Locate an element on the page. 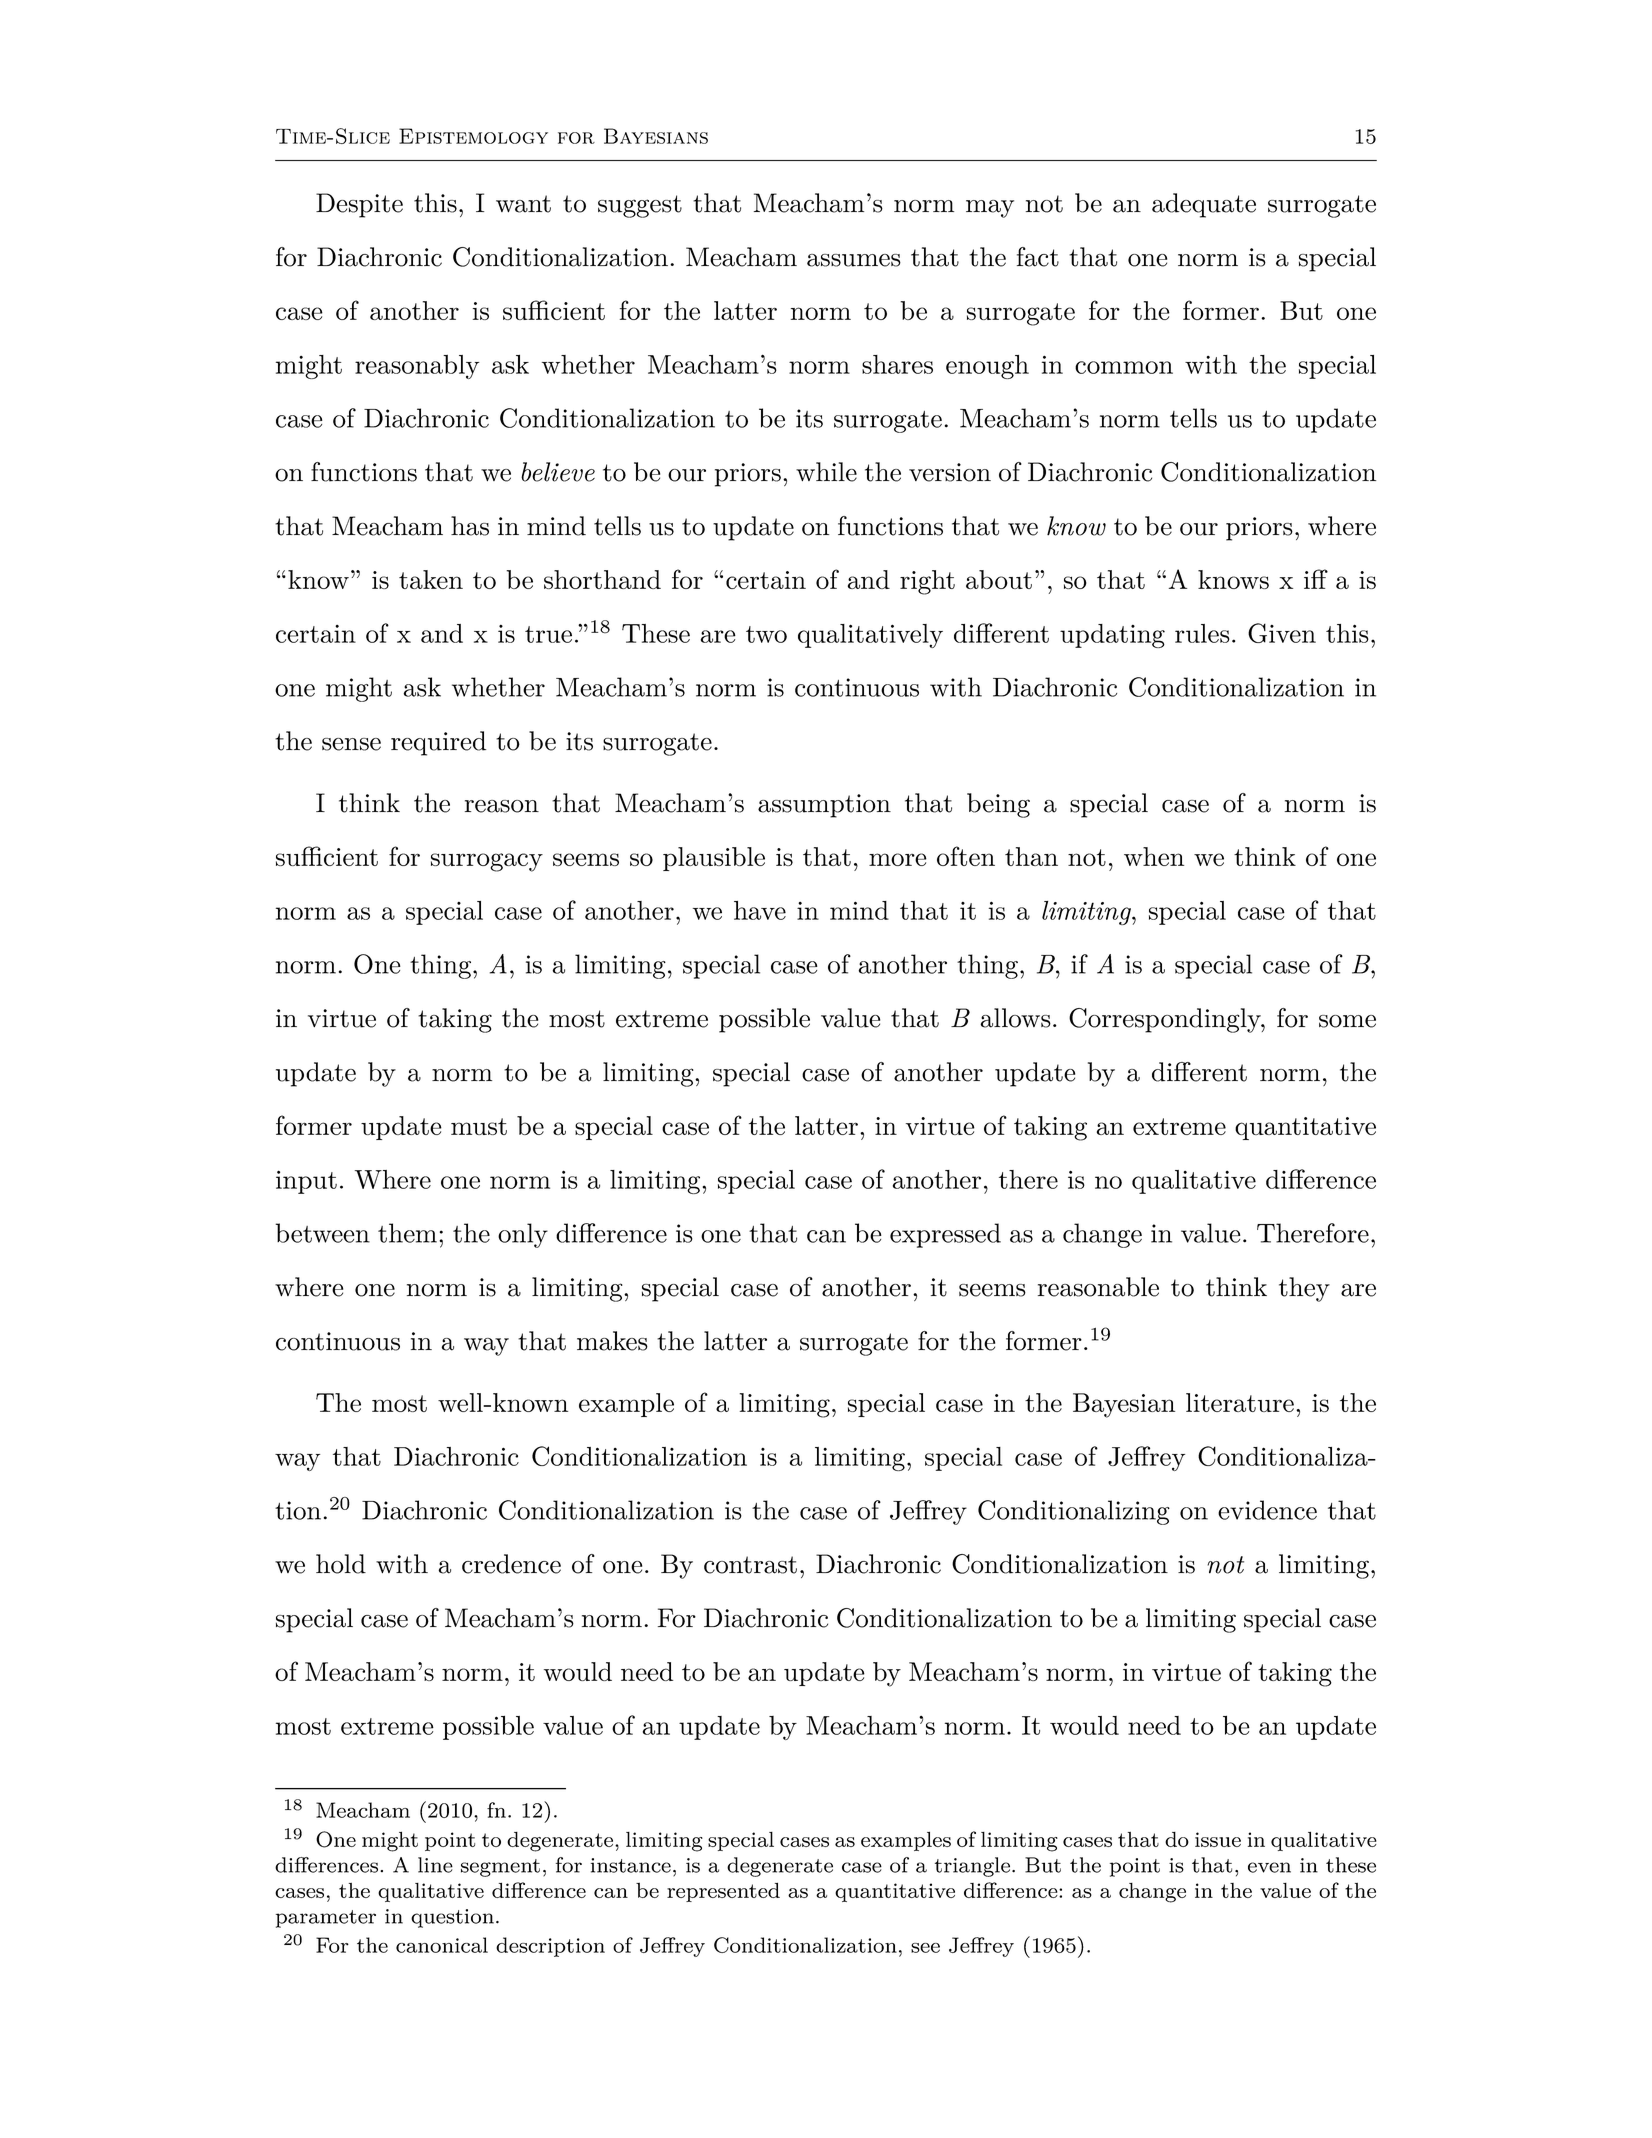  them is located at coordinates (409, 1233).
